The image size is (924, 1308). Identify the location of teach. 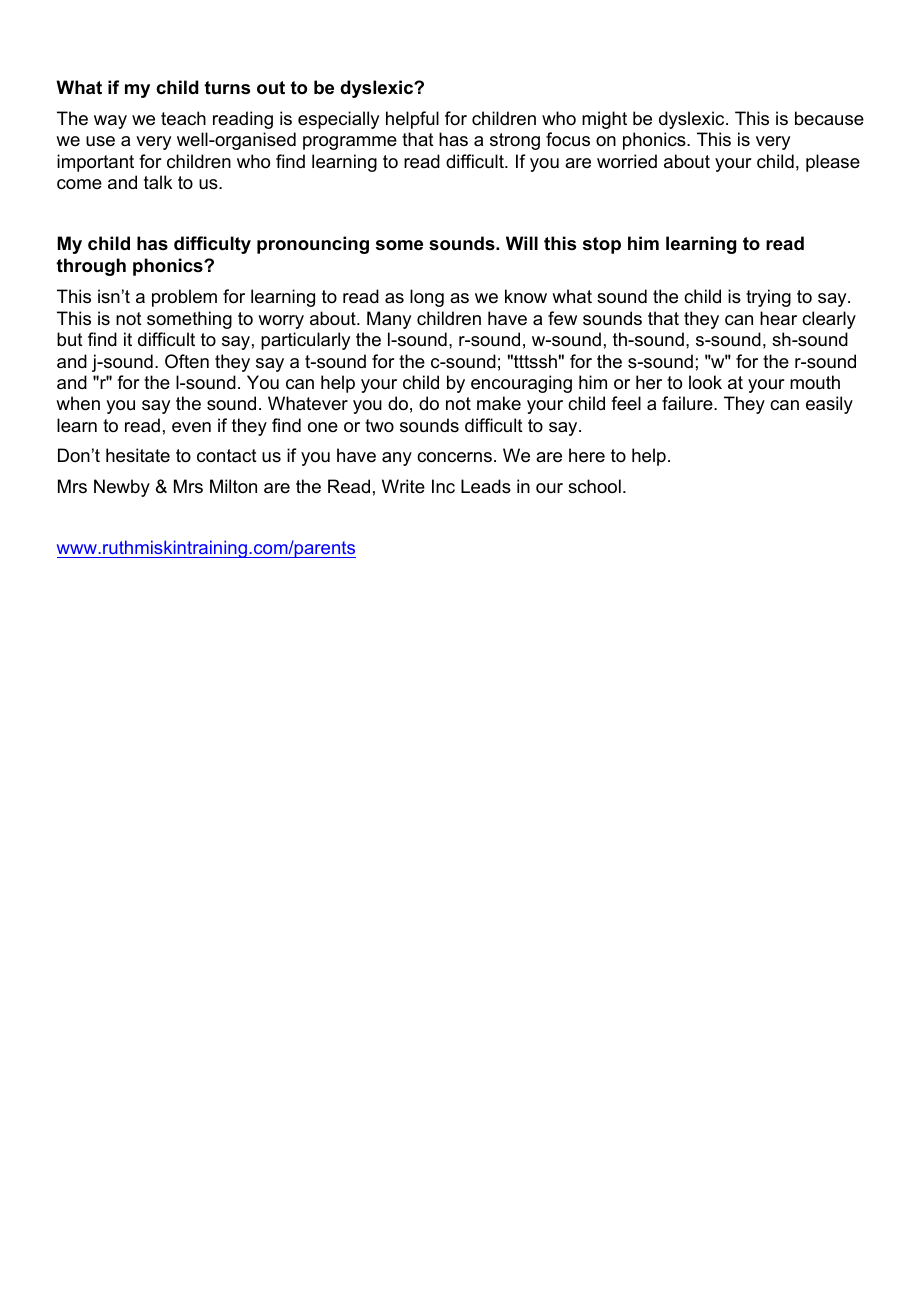
(183, 118).
